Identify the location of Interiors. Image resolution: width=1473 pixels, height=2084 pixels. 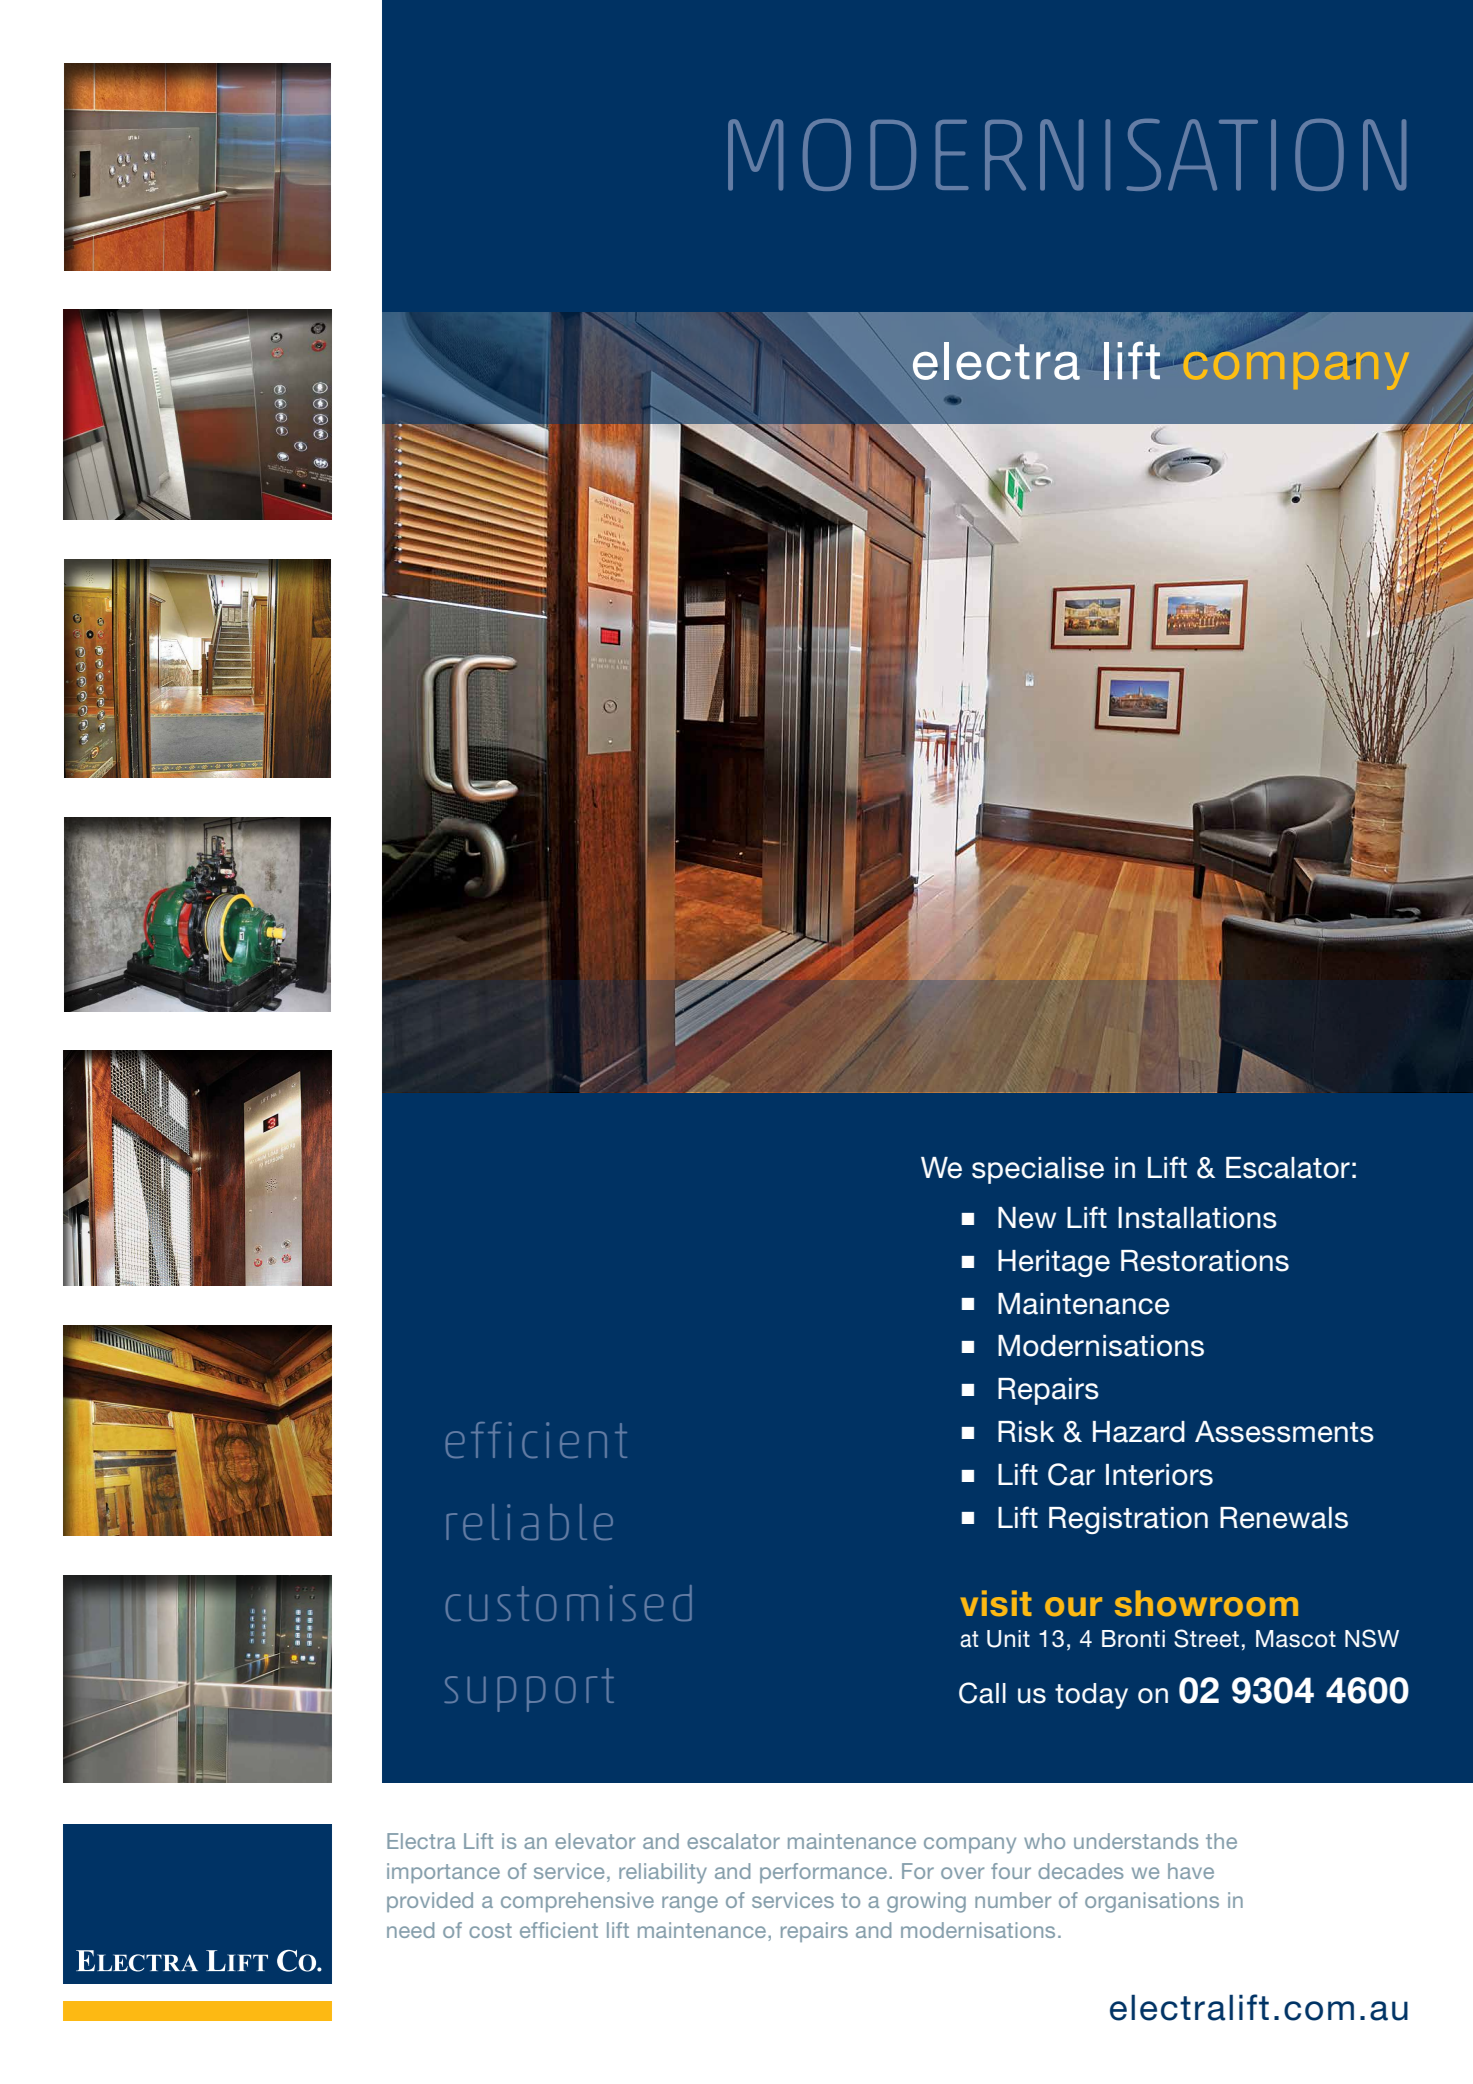
(1159, 1475).
